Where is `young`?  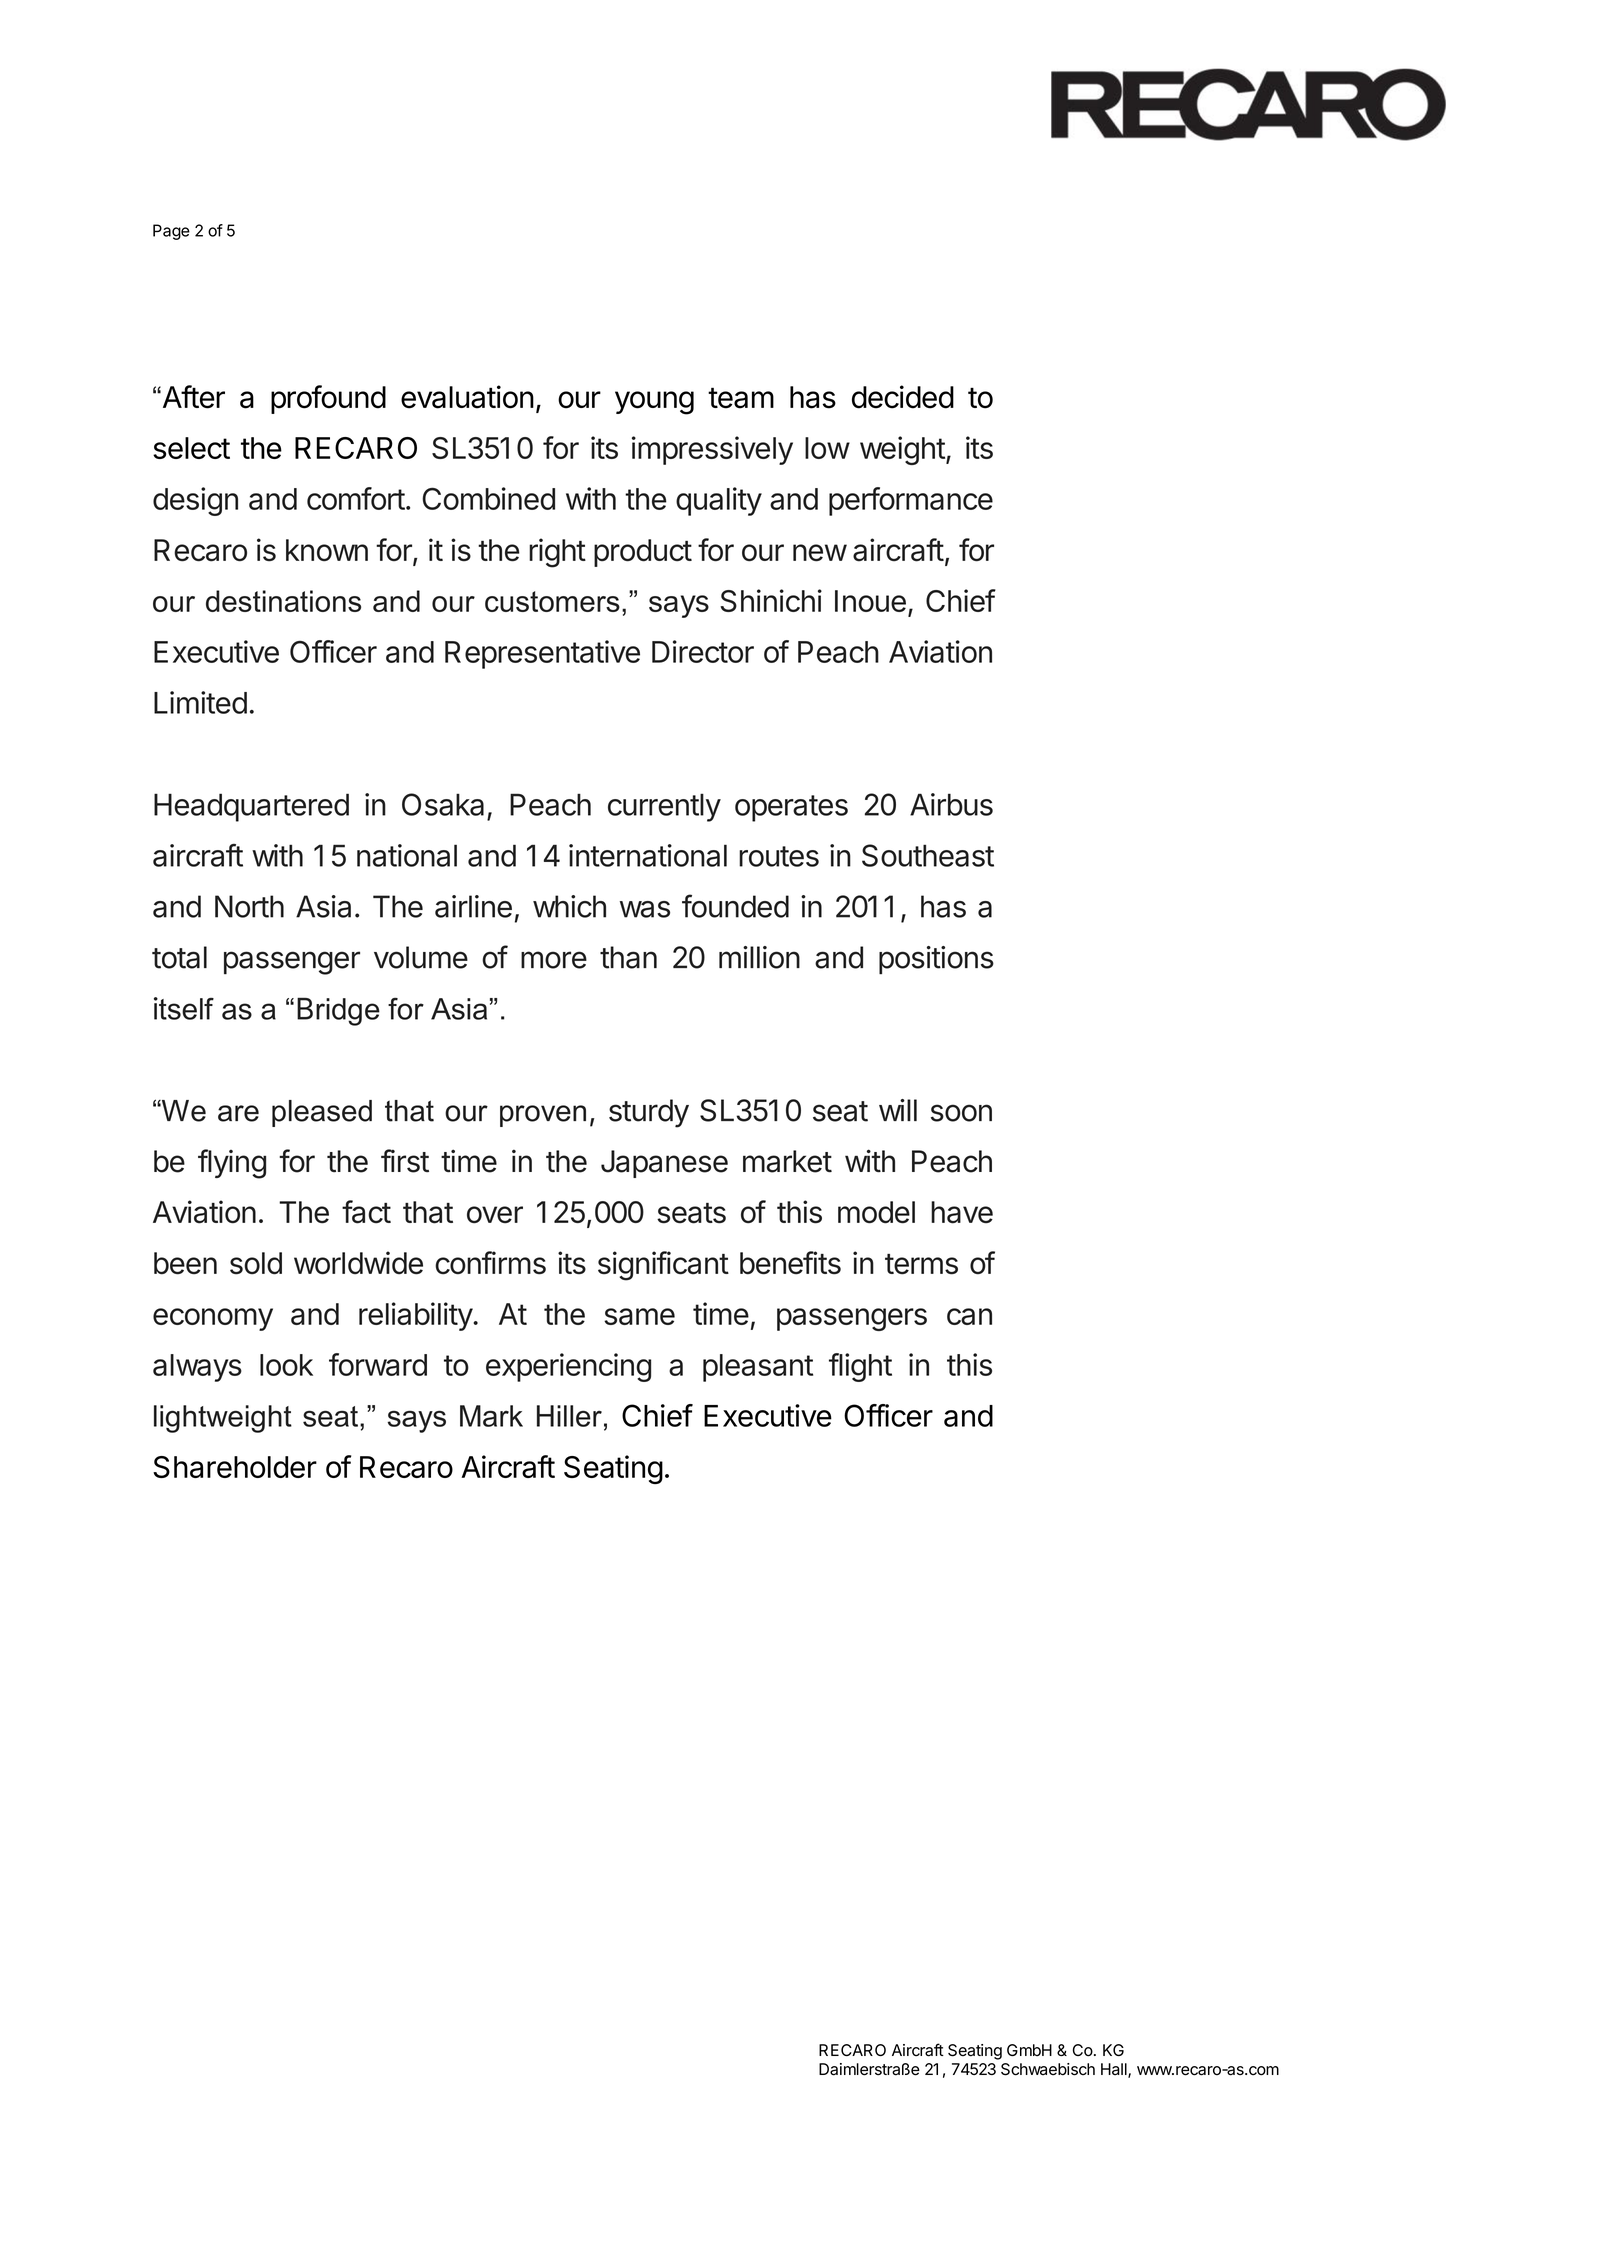 young is located at coordinates (654, 403).
